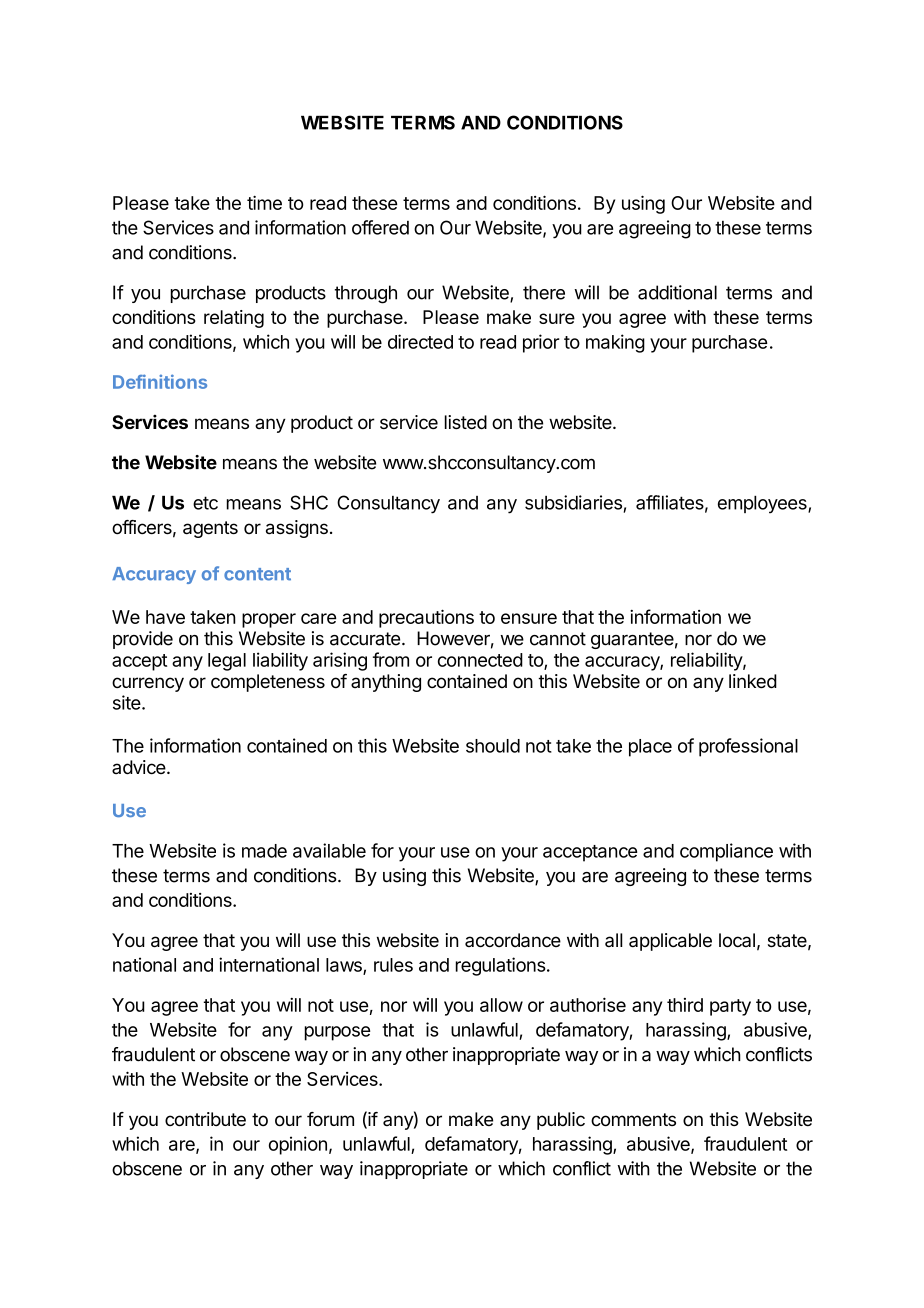 The image size is (924, 1308). Describe the element at coordinates (227, 662) in the screenshot. I see `legal` at that location.
